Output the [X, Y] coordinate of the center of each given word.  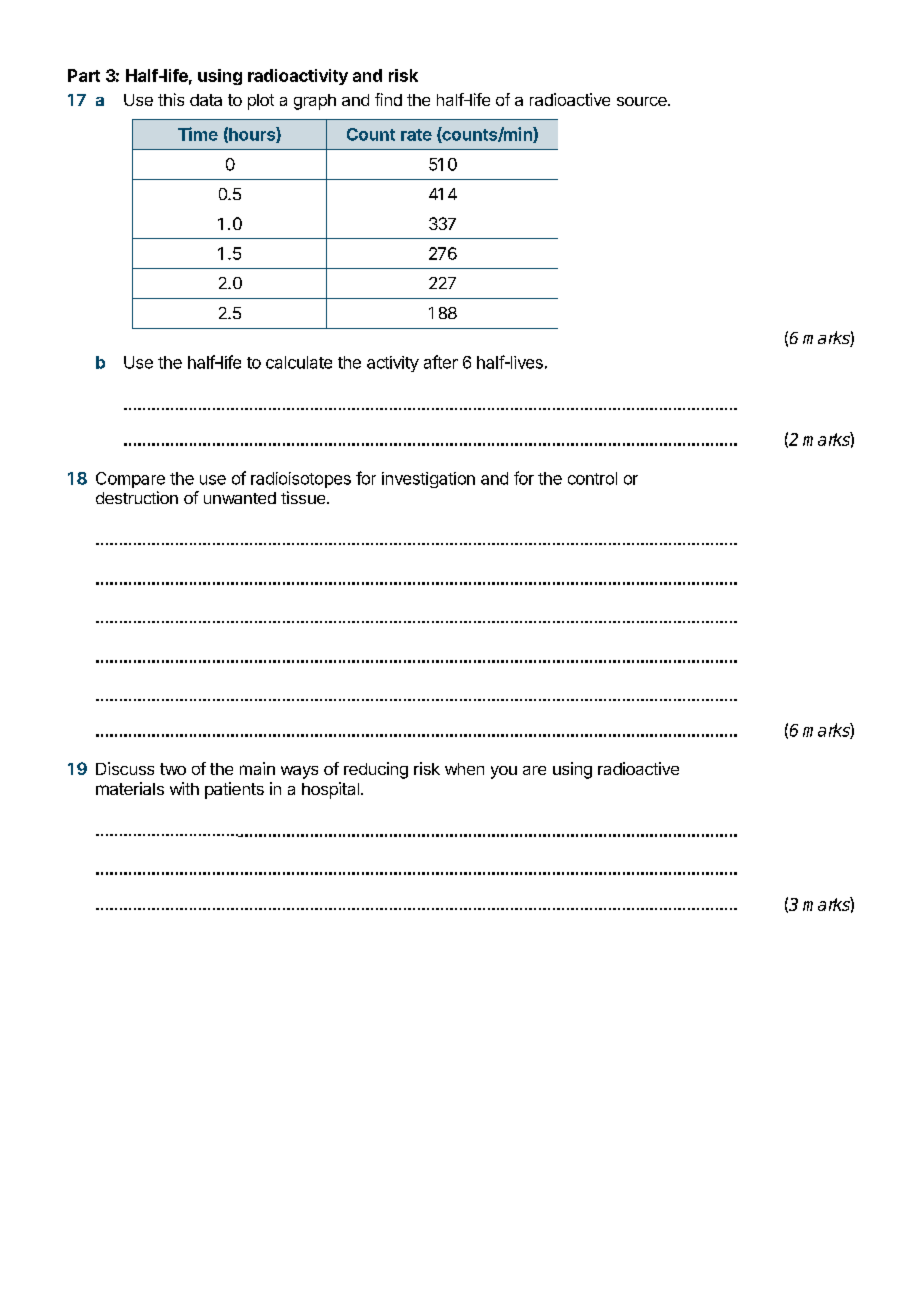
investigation [428, 480]
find [388, 99]
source [643, 101]
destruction [137, 497]
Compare [130, 480]
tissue [304, 497]
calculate [299, 362]
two [173, 769]
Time [198, 134]
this [171, 99]
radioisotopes [301, 480]
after [441, 362]
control [592, 478]
